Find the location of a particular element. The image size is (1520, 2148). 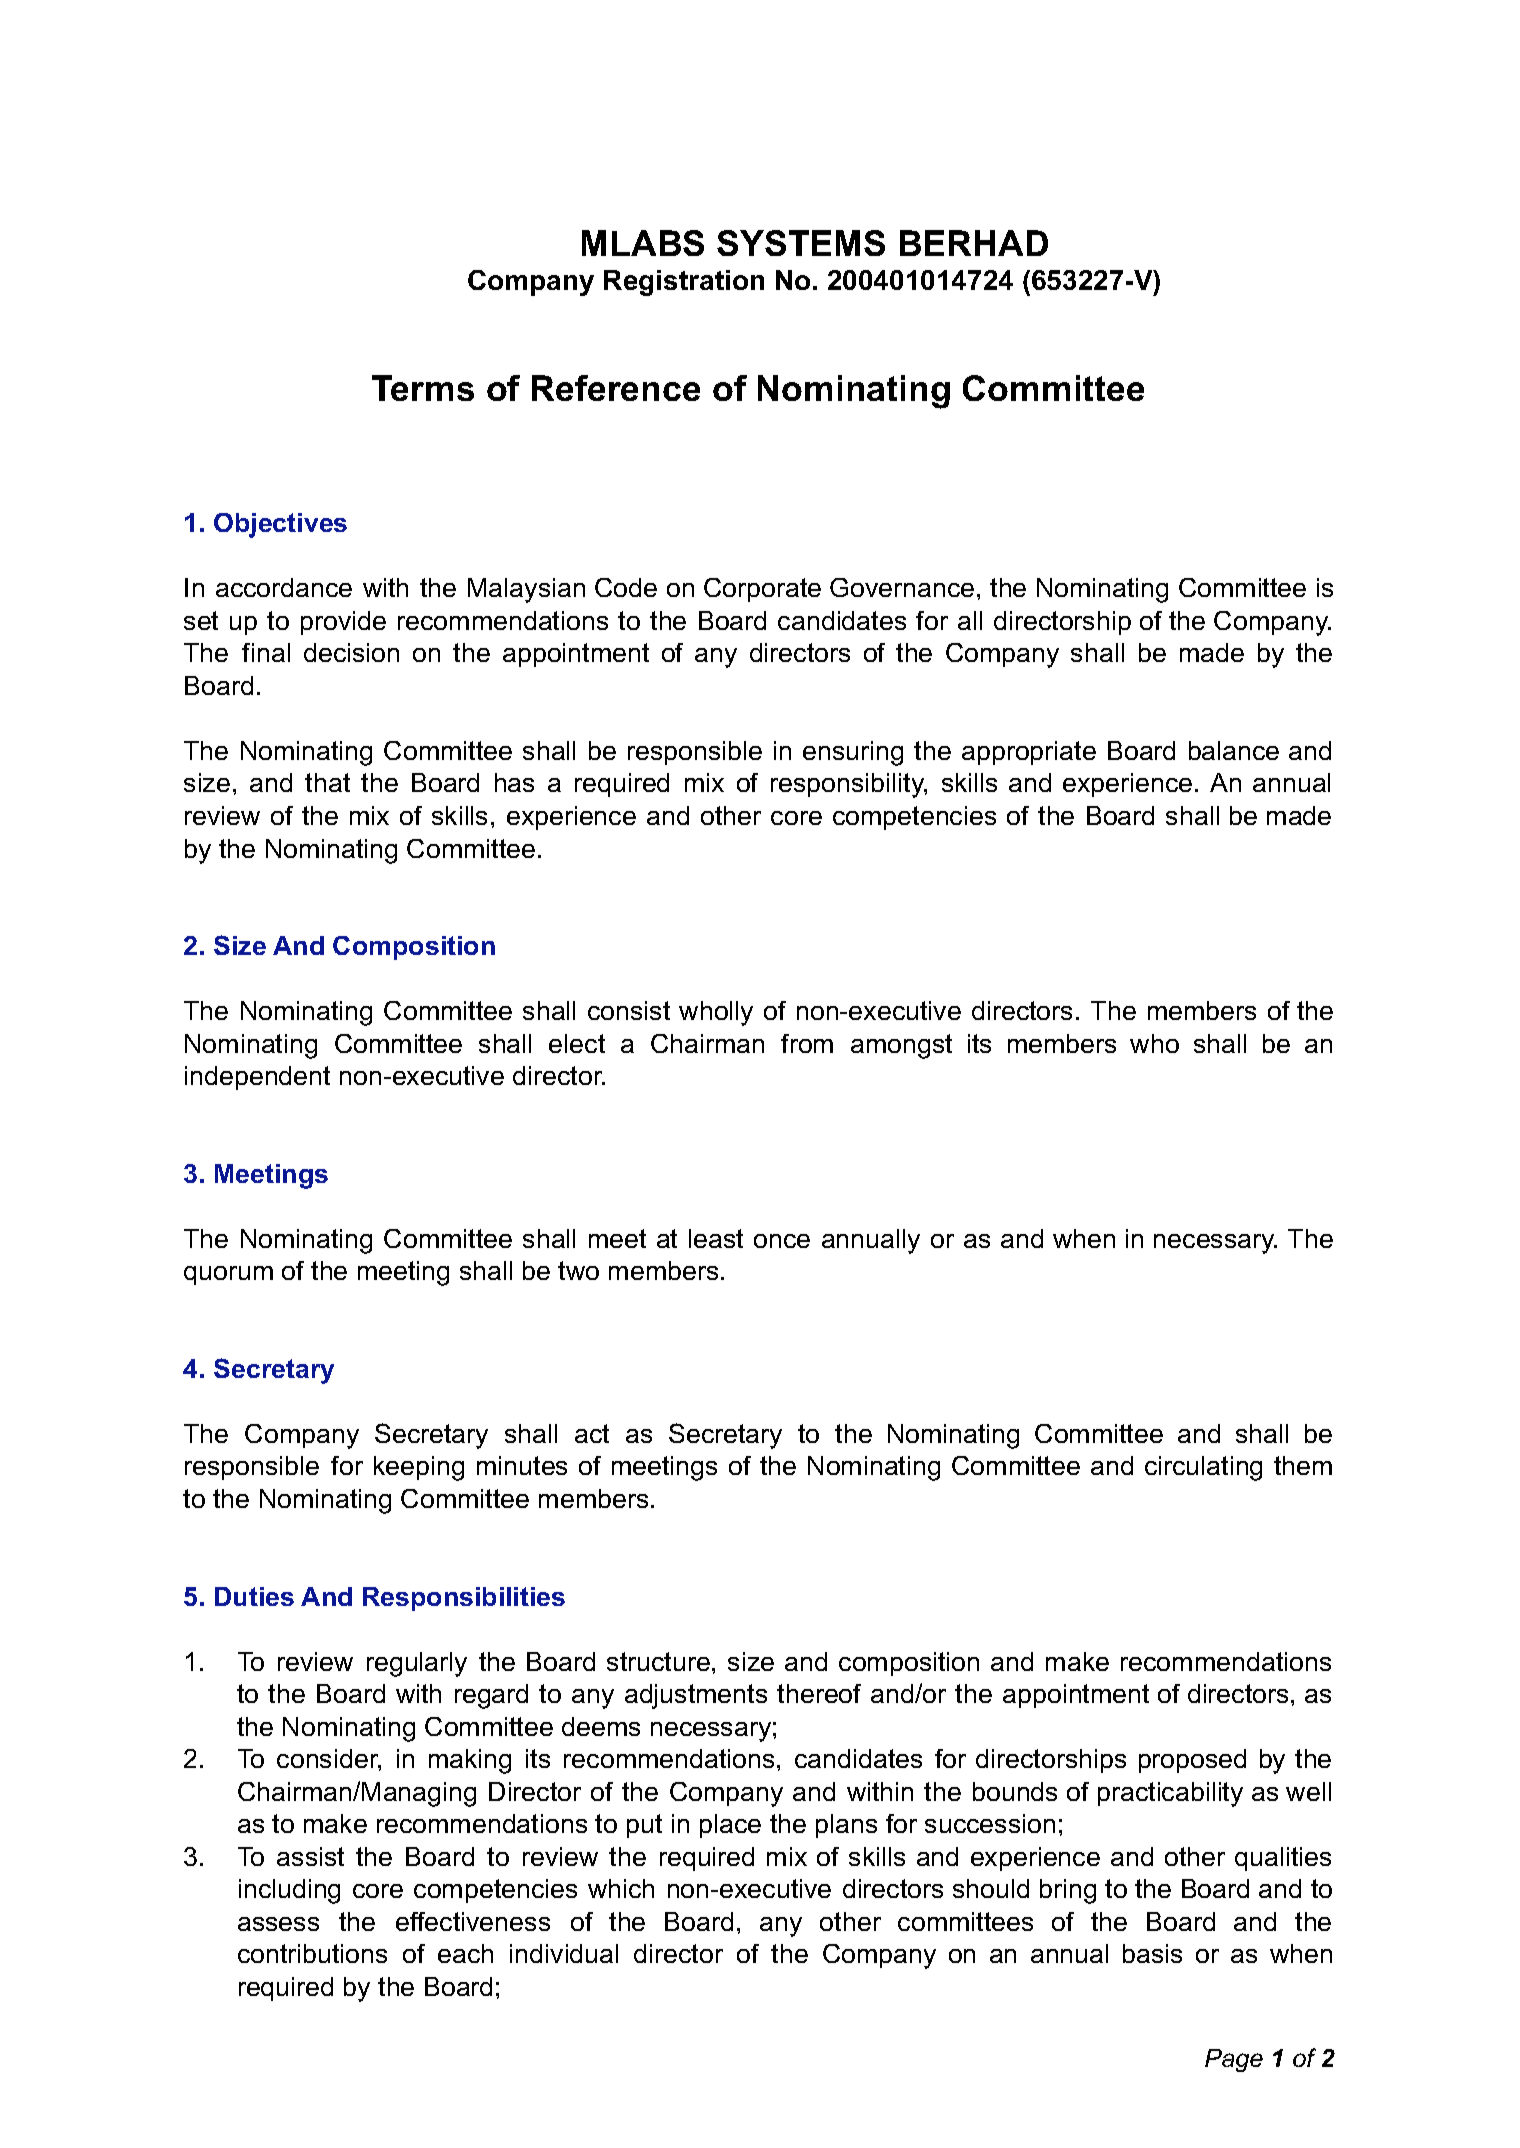

once is located at coordinates (782, 1241).
